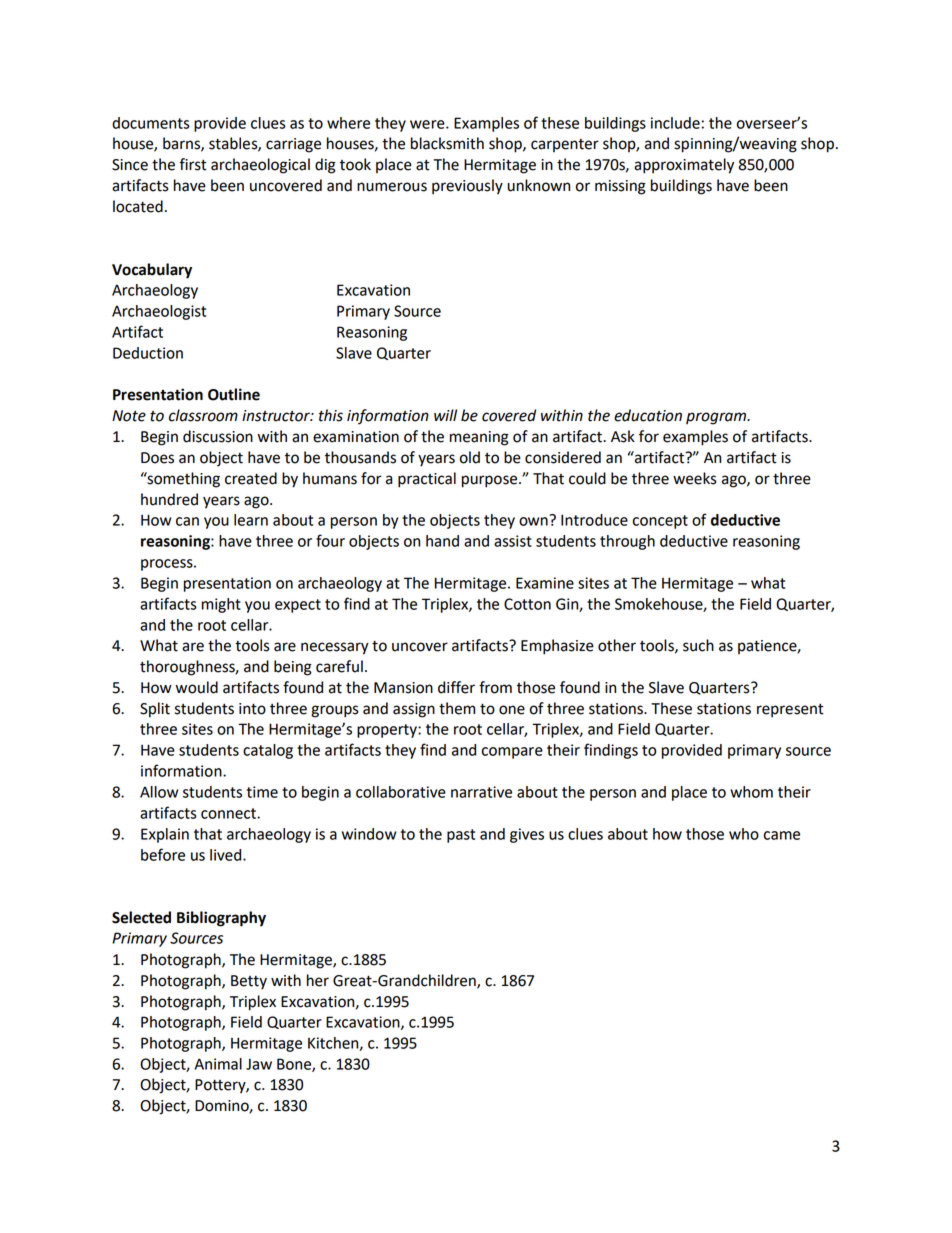  Describe the element at coordinates (447, 143) in the screenshot. I see `blacksmith` at that location.
